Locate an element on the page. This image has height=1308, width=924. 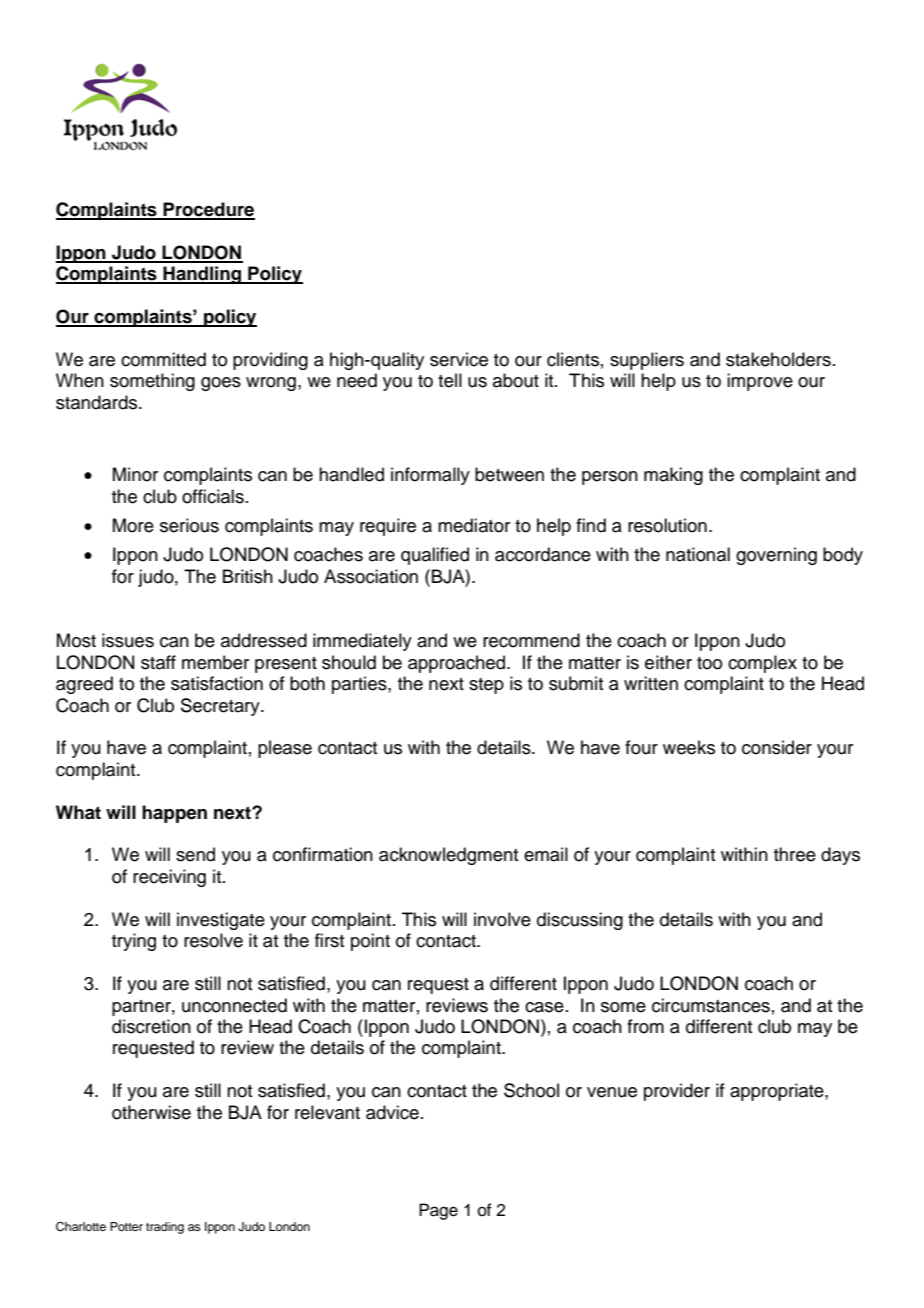
consider is located at coordinates (777, 747).
